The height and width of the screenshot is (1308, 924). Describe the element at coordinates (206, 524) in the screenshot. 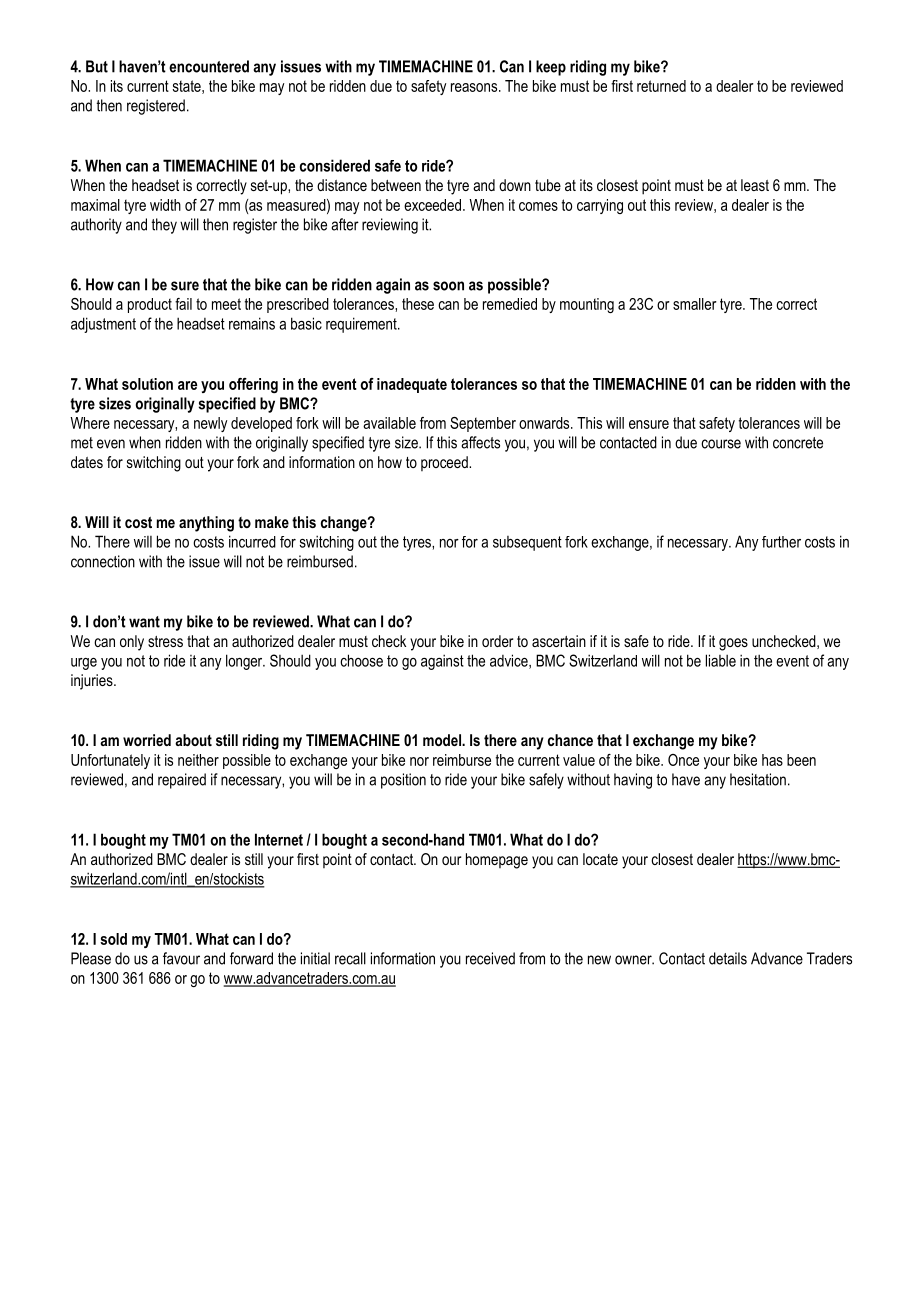

I see `anything` at that location.
